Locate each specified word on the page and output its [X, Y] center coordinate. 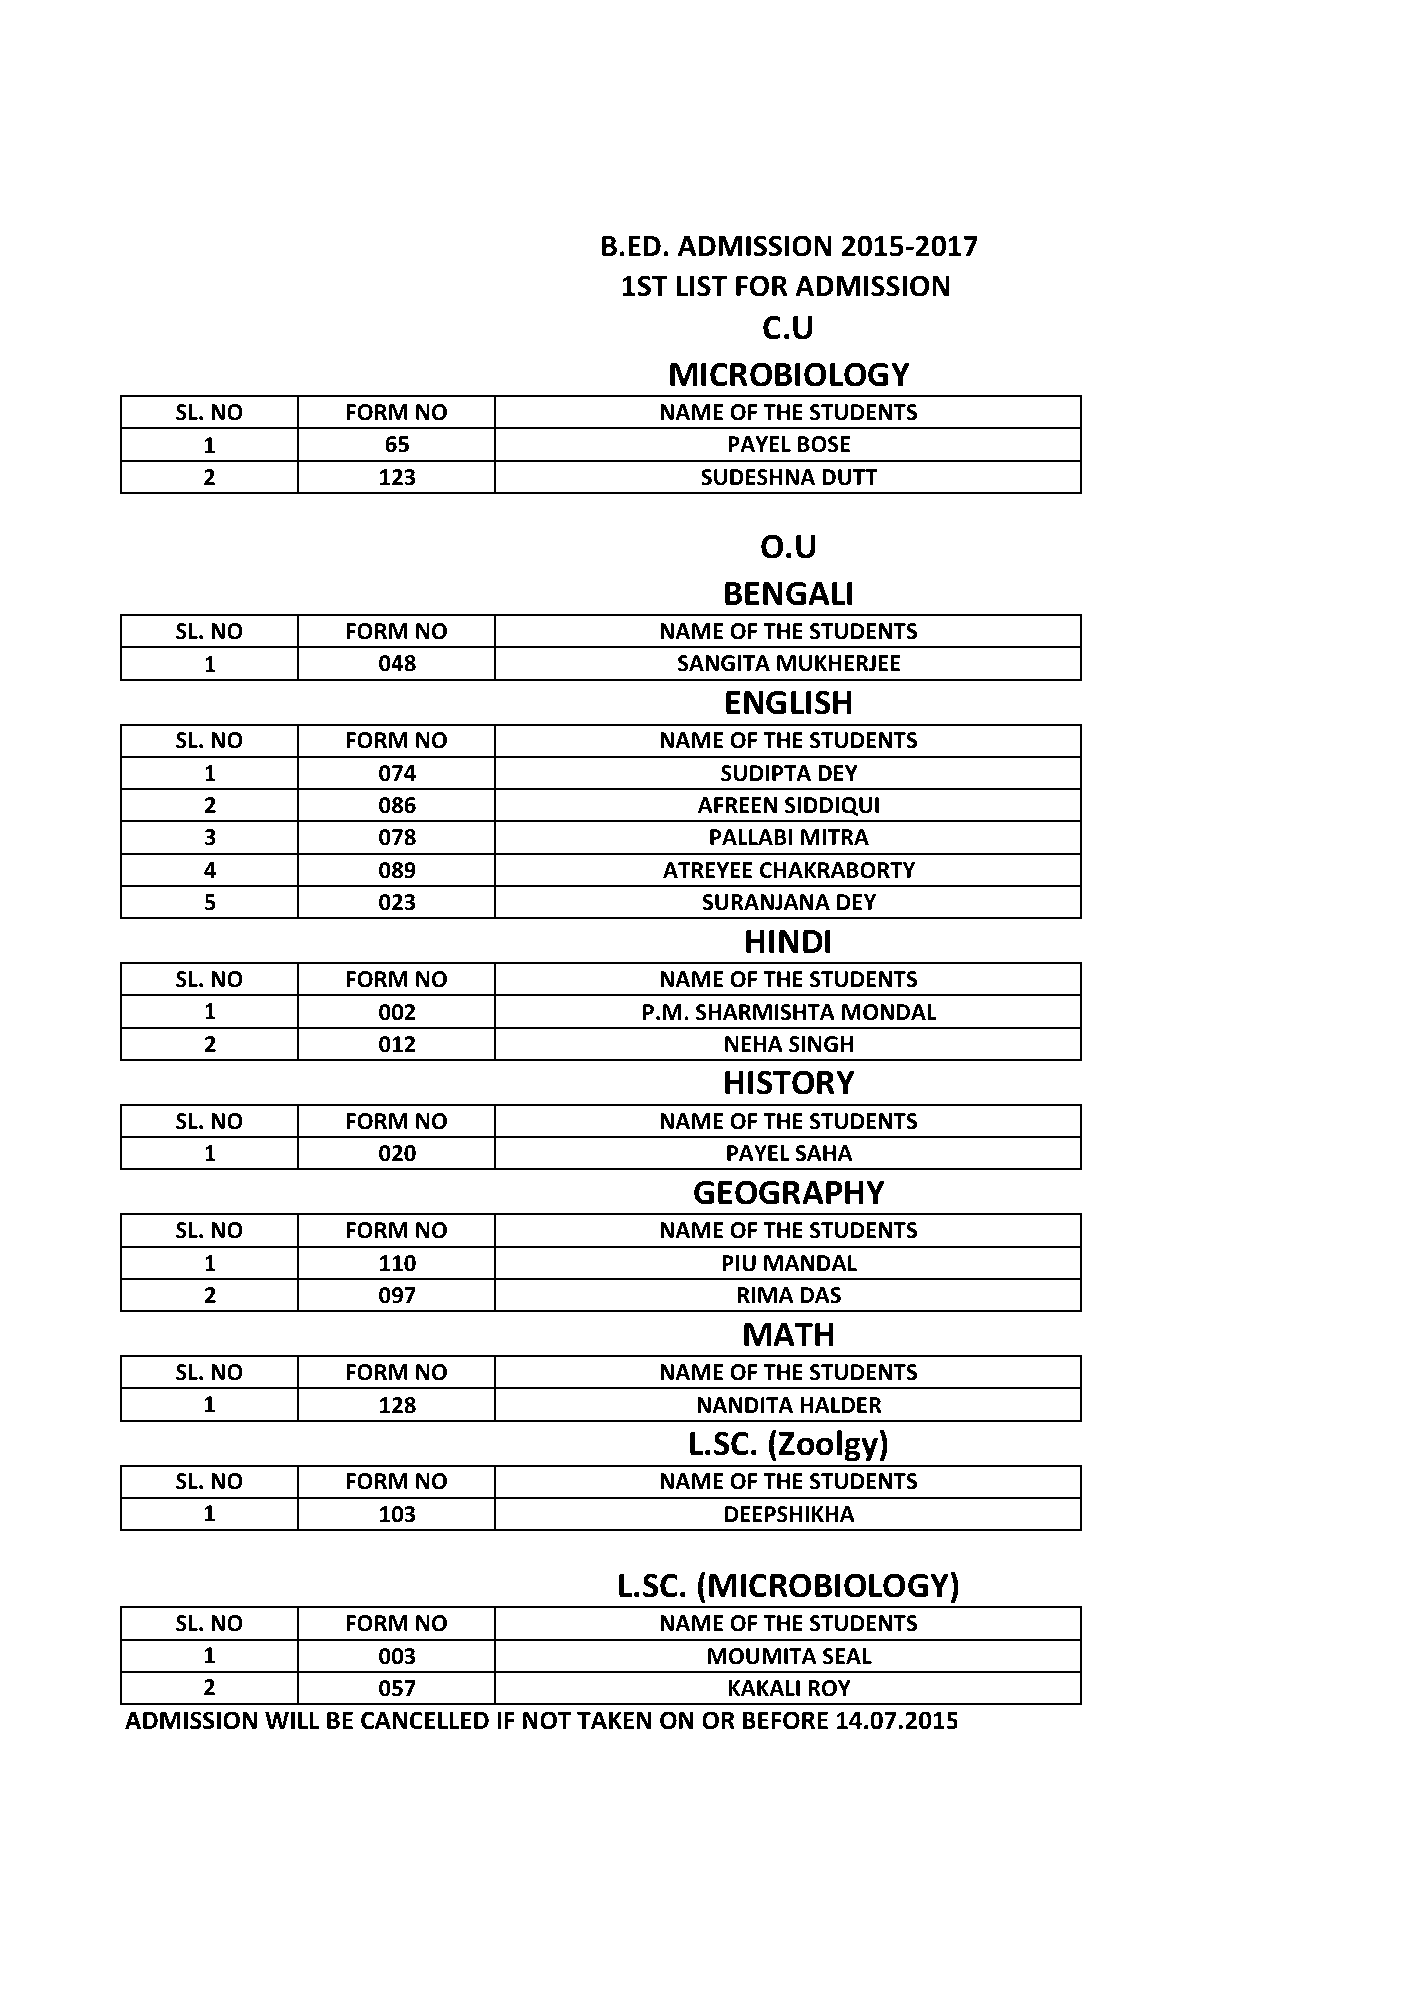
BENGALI [788, 593]
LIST [701, 286]
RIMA [765, 1295]
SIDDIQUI [832, 806]
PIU [739, 1263]
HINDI [788, 941]
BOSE [824, 444]
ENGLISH [789, 702]
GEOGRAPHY [789, 1192]
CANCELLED [425, 1720]
